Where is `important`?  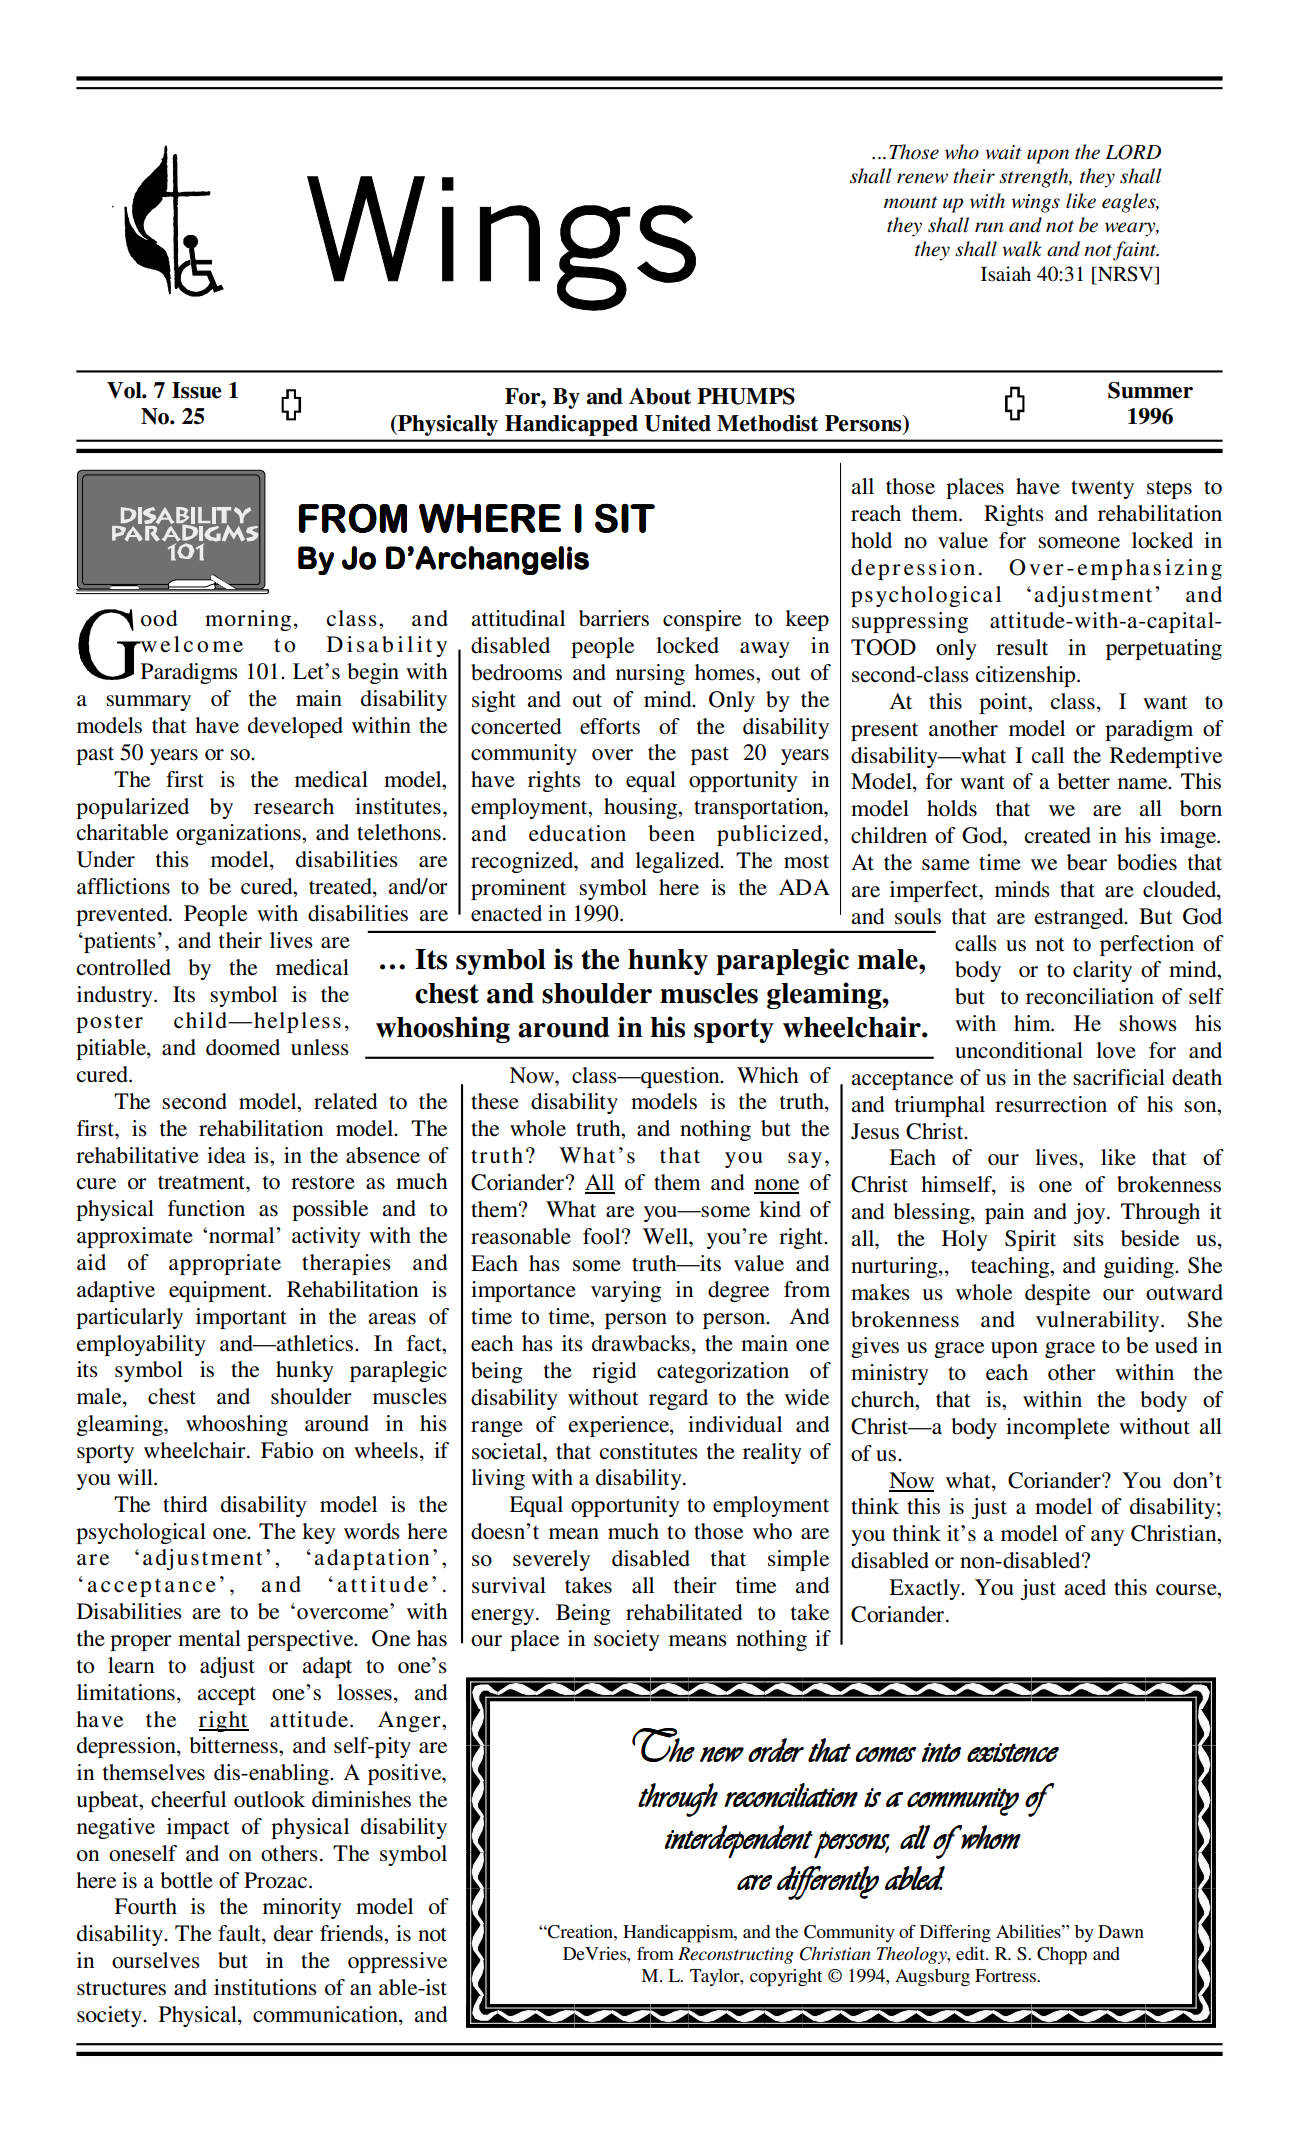
important is located at coordinates (241, 1318).
